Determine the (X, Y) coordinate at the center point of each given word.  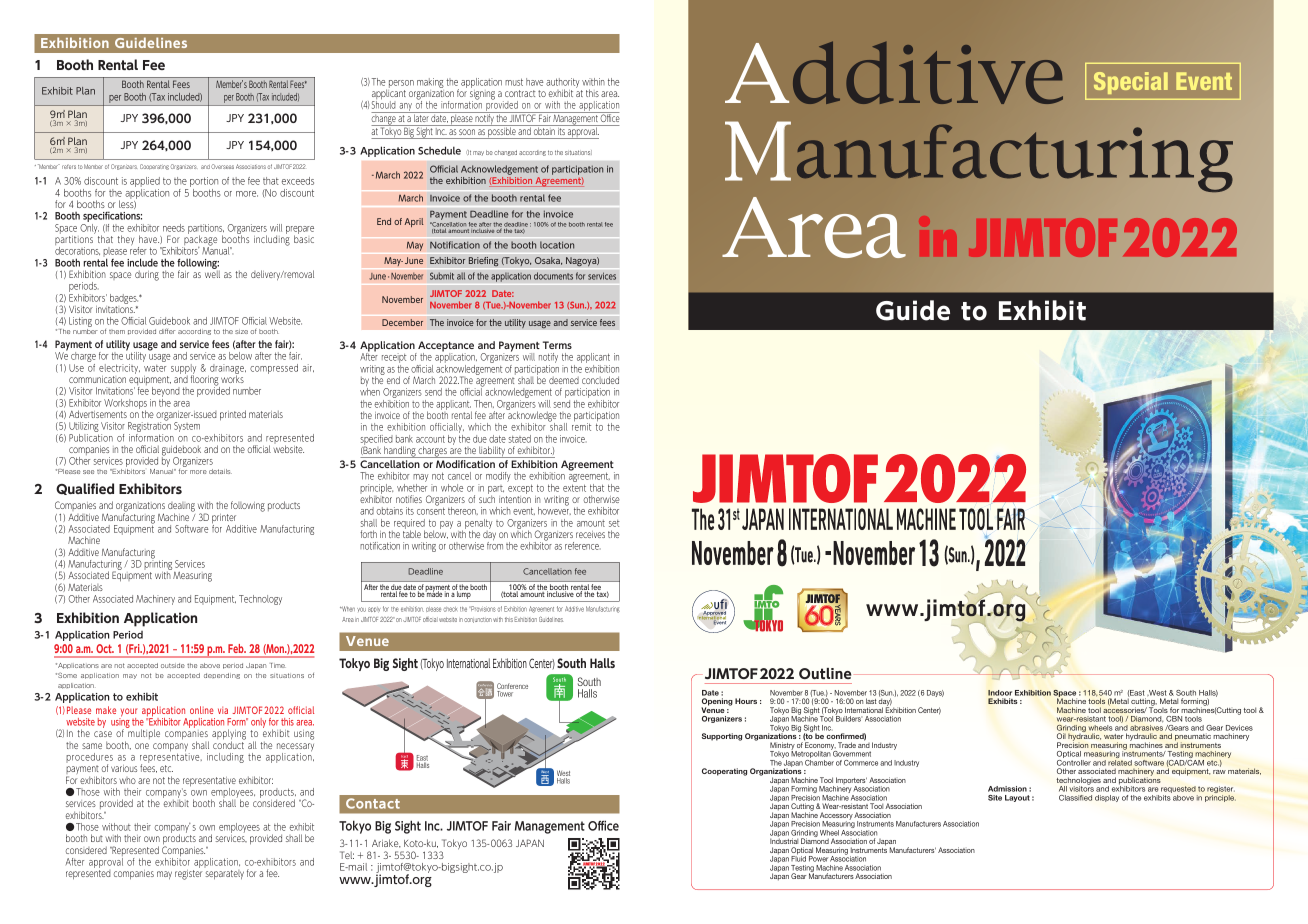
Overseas (222, 166)
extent (574, 488)
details (220, 471)
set (614, 523)
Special (1131, 83)
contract (520, 93)
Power (818, 859)
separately (224, 873)
